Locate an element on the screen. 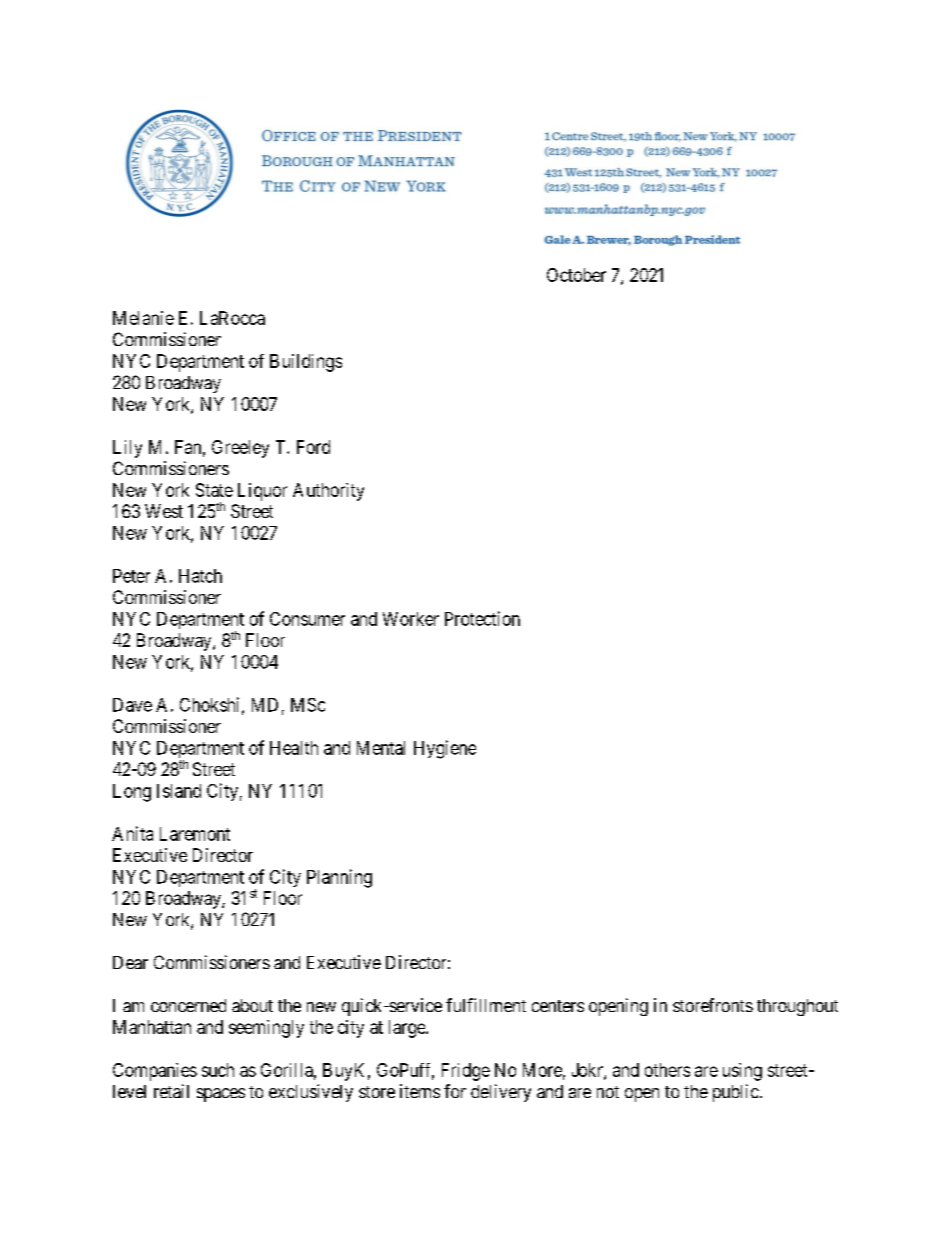 The image size is (952, 1233). Mental is located at coordinates (381, 748).
